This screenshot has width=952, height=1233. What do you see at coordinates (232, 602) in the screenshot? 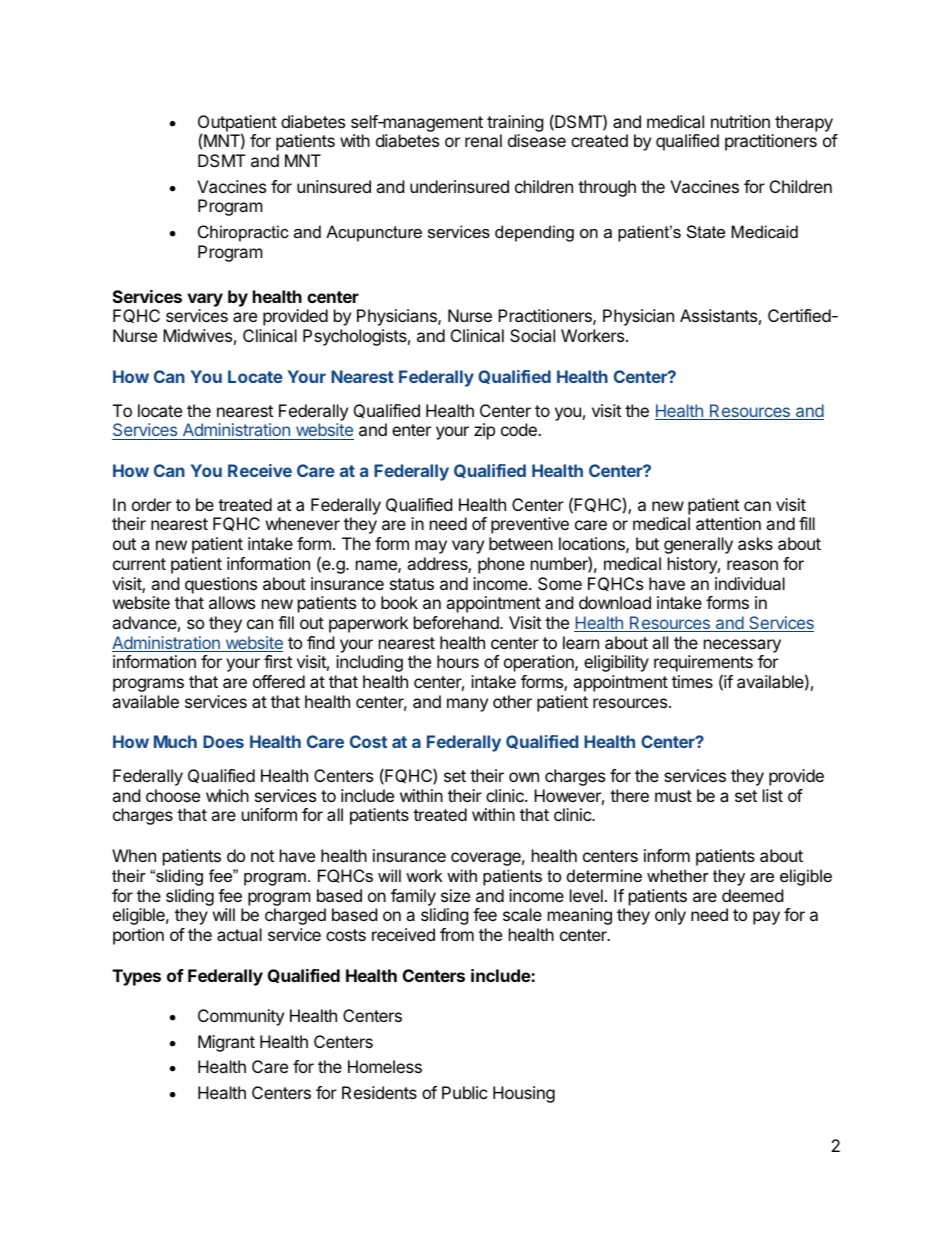
I see `allows` at bounding box center [232, 602].
